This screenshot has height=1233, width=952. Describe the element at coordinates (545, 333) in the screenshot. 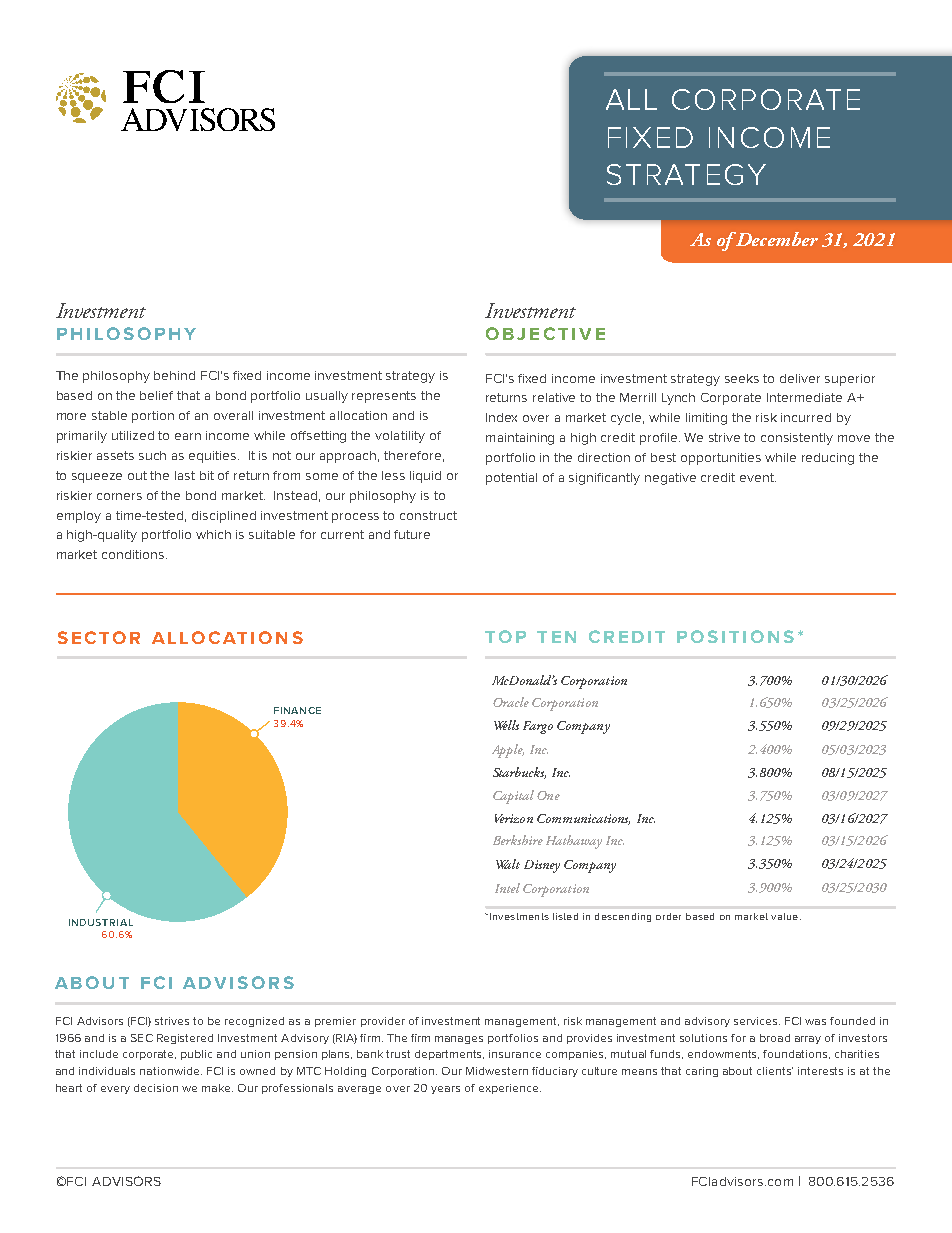

I see `OBJECTIVE` at that location.
